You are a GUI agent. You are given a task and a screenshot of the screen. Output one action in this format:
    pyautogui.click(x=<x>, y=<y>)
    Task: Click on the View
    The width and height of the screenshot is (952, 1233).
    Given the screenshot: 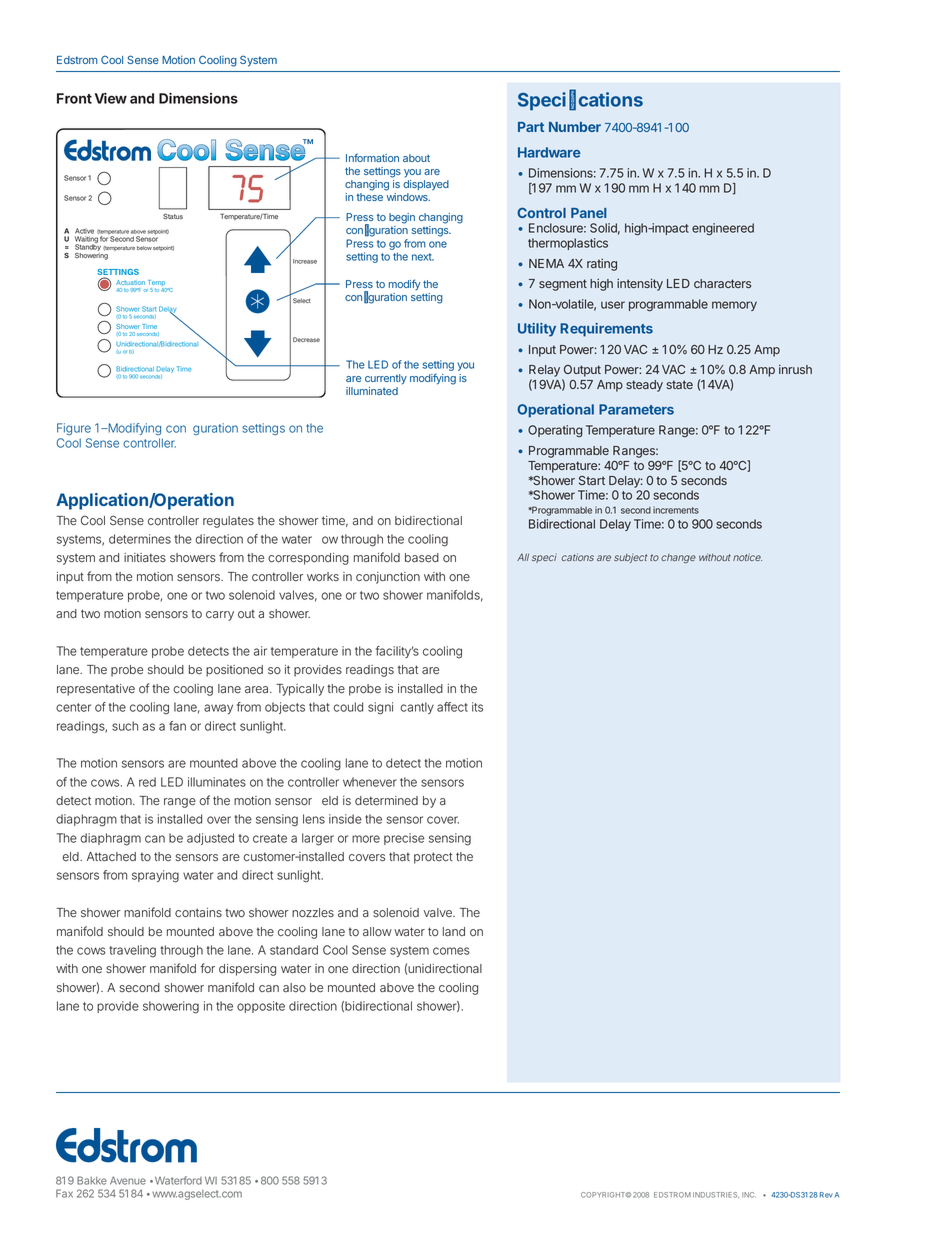 What is the action you would take?
    pyautogui.click(x=111, y=98)
